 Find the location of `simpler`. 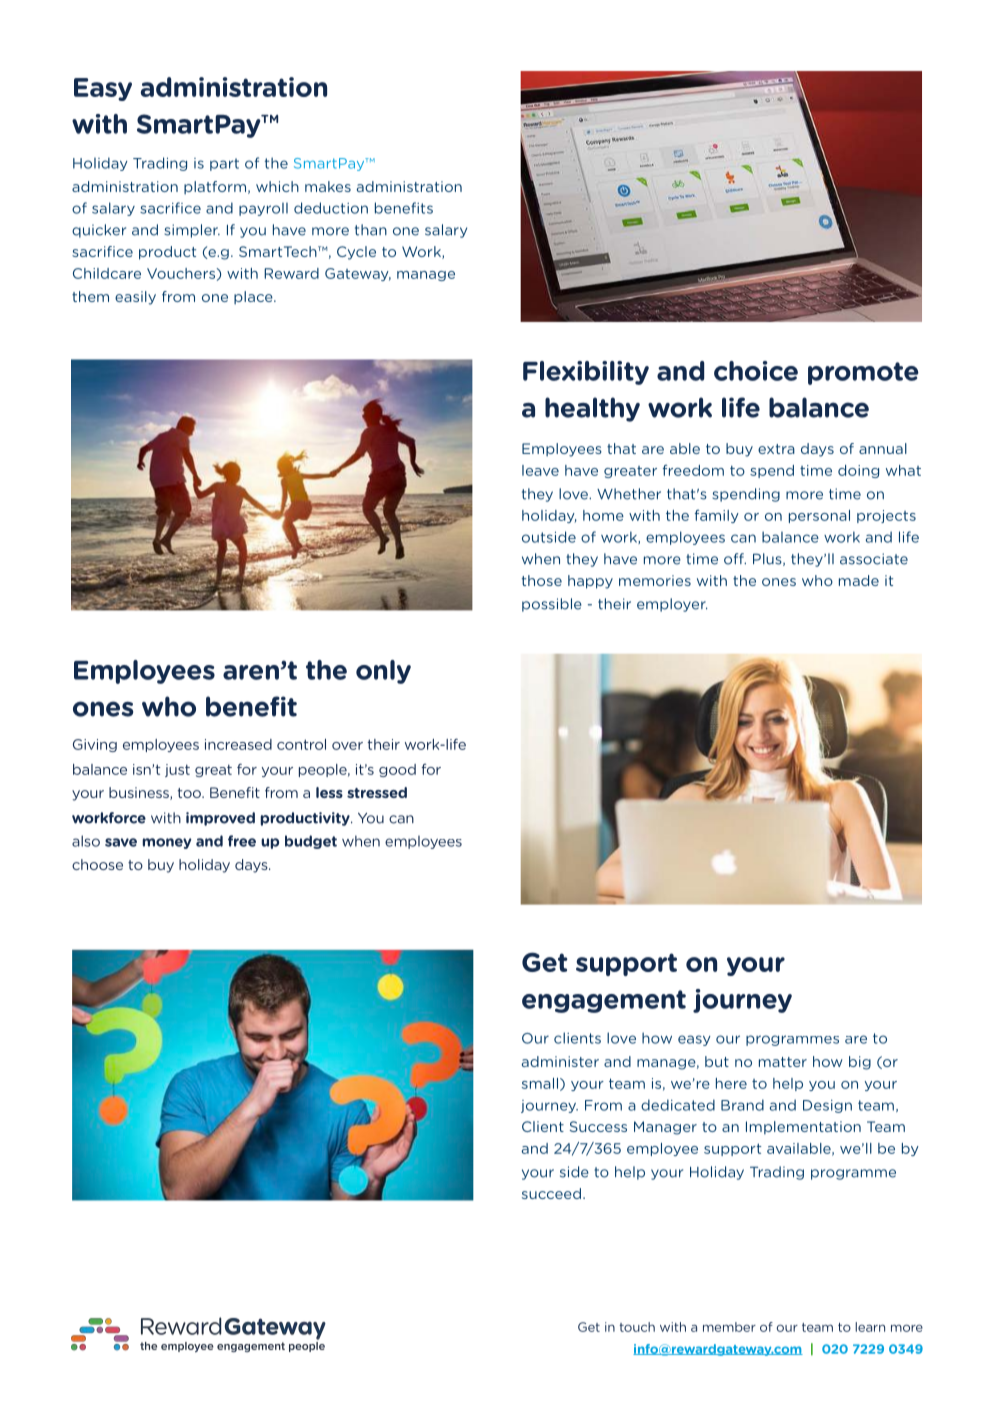

simpler is located at coordinates (192, 231).
